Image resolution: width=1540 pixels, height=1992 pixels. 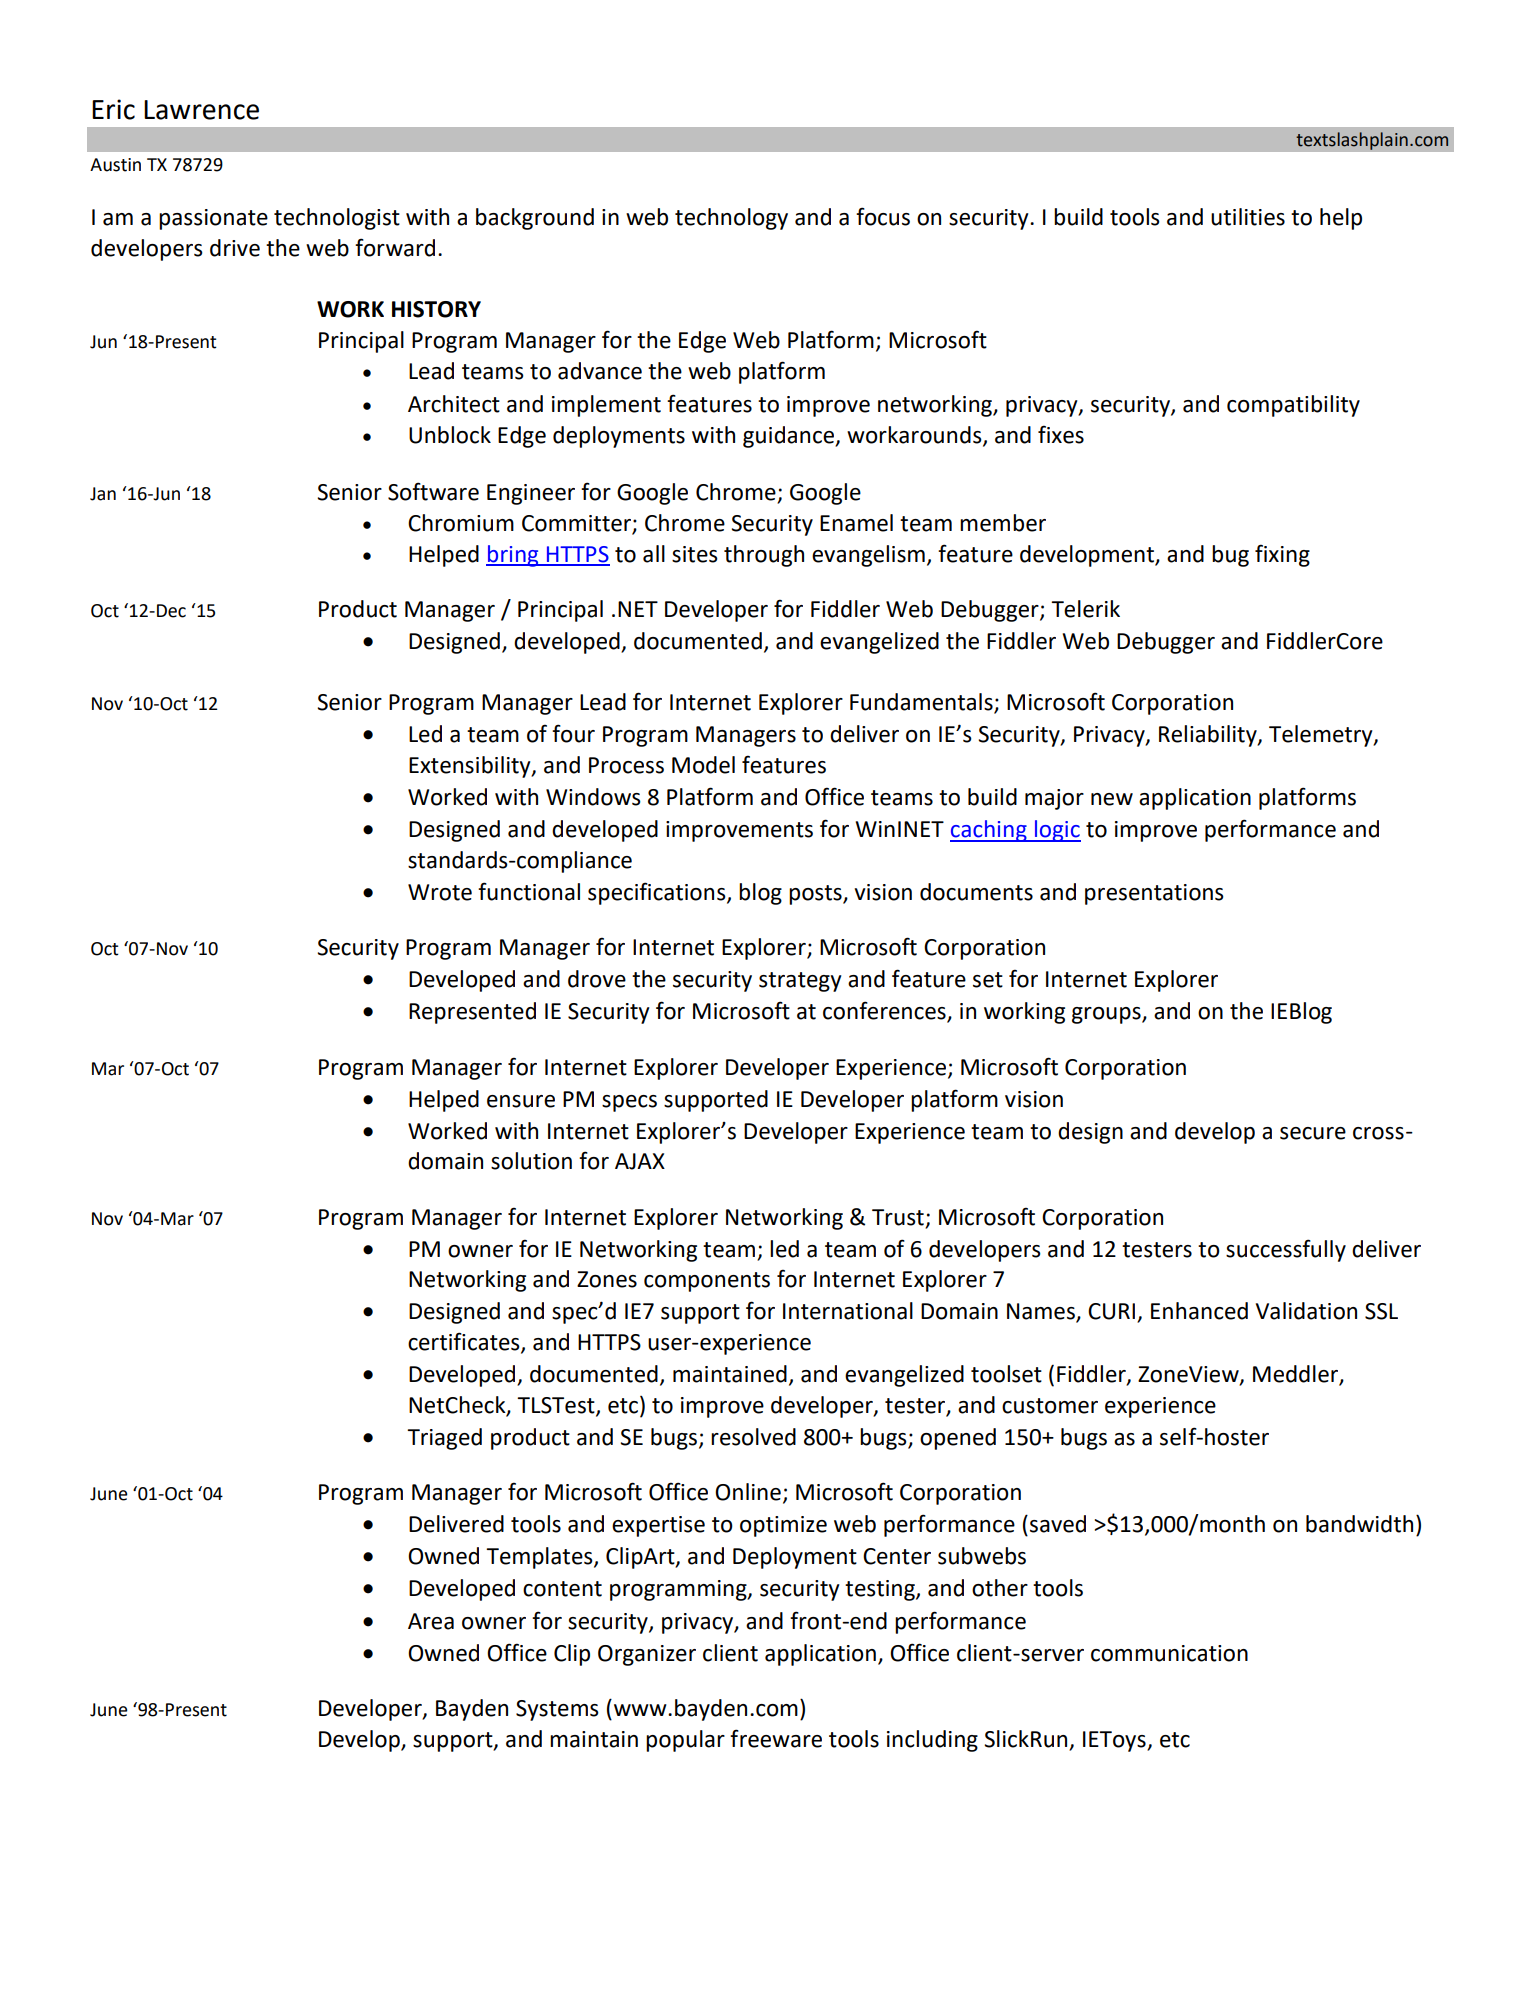 What do you see at coordinates (753, 1437) in the screenshot?
I see `resolved` at bounding box center [753, 1437].
